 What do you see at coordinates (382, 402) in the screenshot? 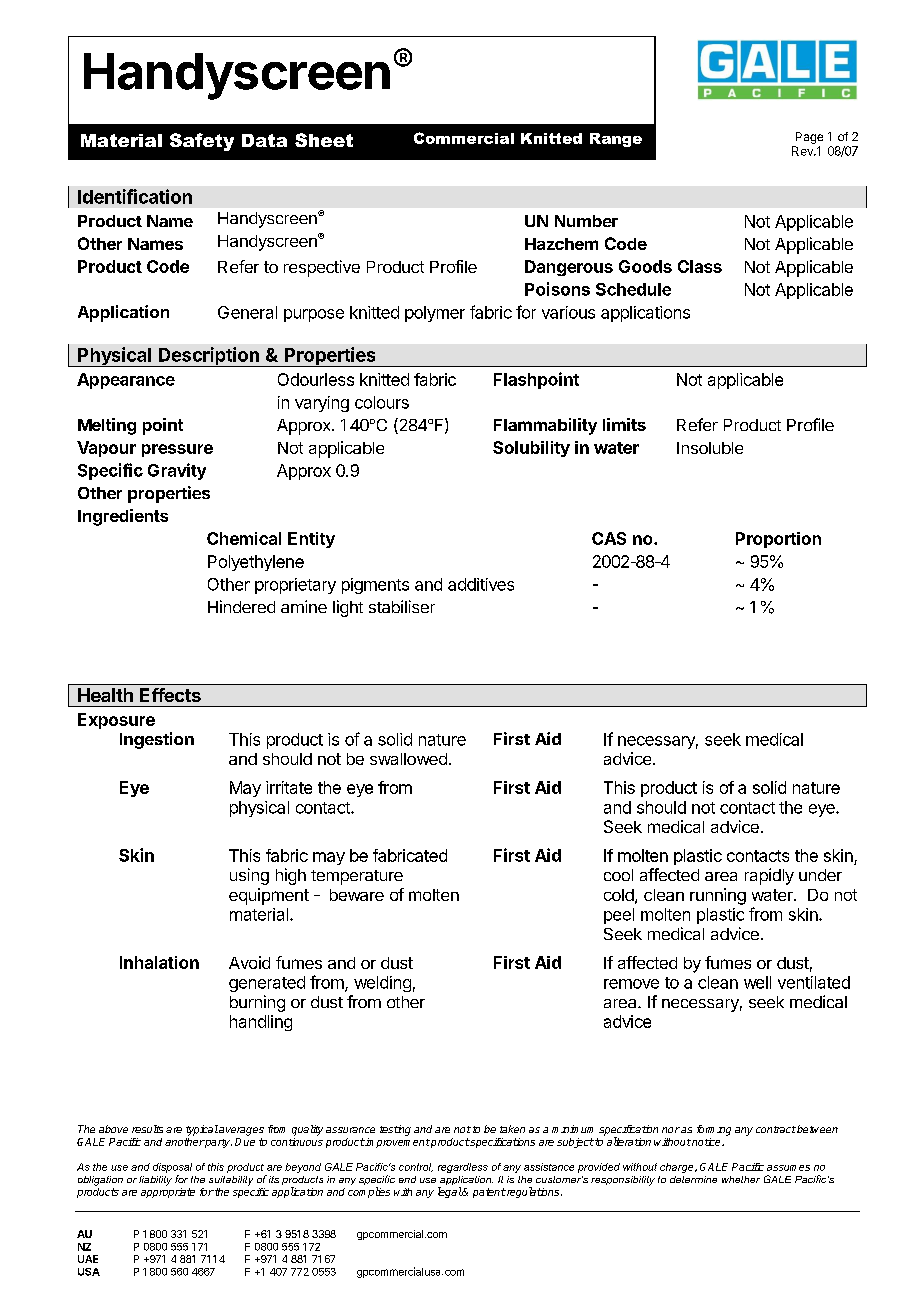
I see `colours` at bounding box center [382, 402].
